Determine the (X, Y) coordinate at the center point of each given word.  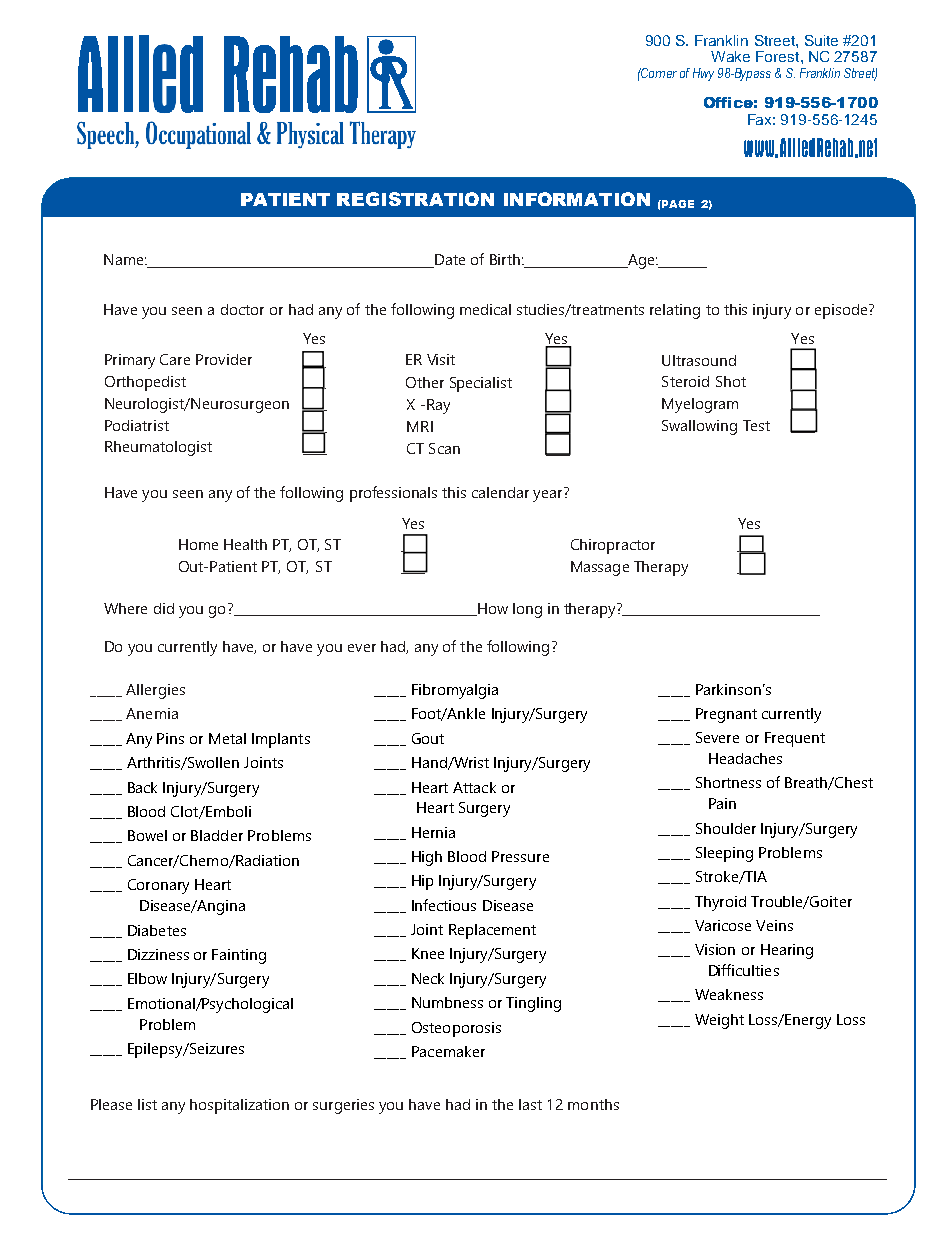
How (492, 609)
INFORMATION (577, 199)
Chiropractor (613, 546)
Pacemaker (448, 1051)
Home (198, 544)
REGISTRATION (415, 199)
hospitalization (239, 1106)
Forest (779, 56)
